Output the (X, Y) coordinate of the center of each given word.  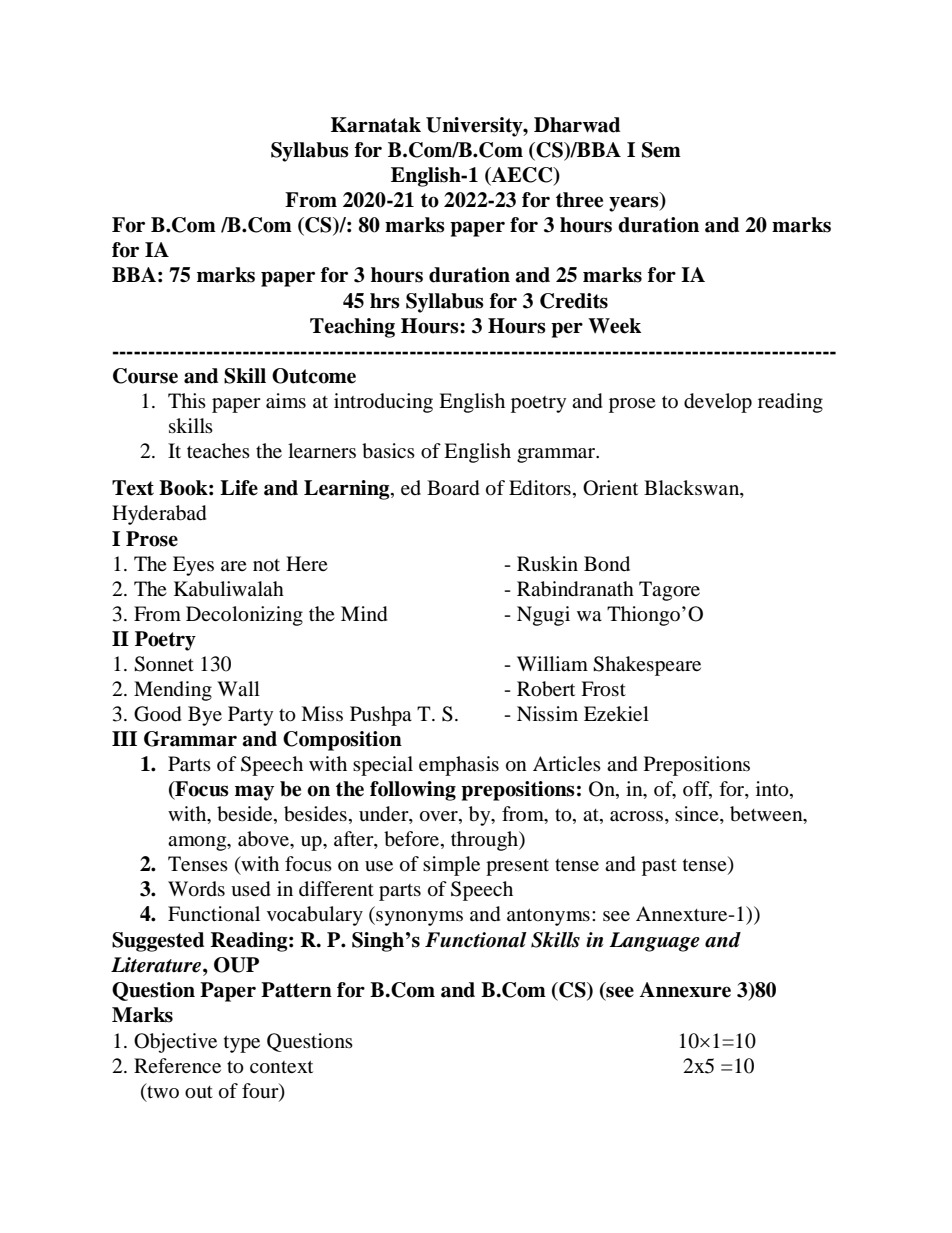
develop (718, 403)
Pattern (296, 990)
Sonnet (164, 664)
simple (451, 866)
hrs (385, 301)
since (698, 815)
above (265, 840)
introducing (383, 403)
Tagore (669, 591)
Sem (661, 150)
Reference (177, 1065)
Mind (364, 614)
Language (654, 942)
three (579, 200)
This (187, 400)
